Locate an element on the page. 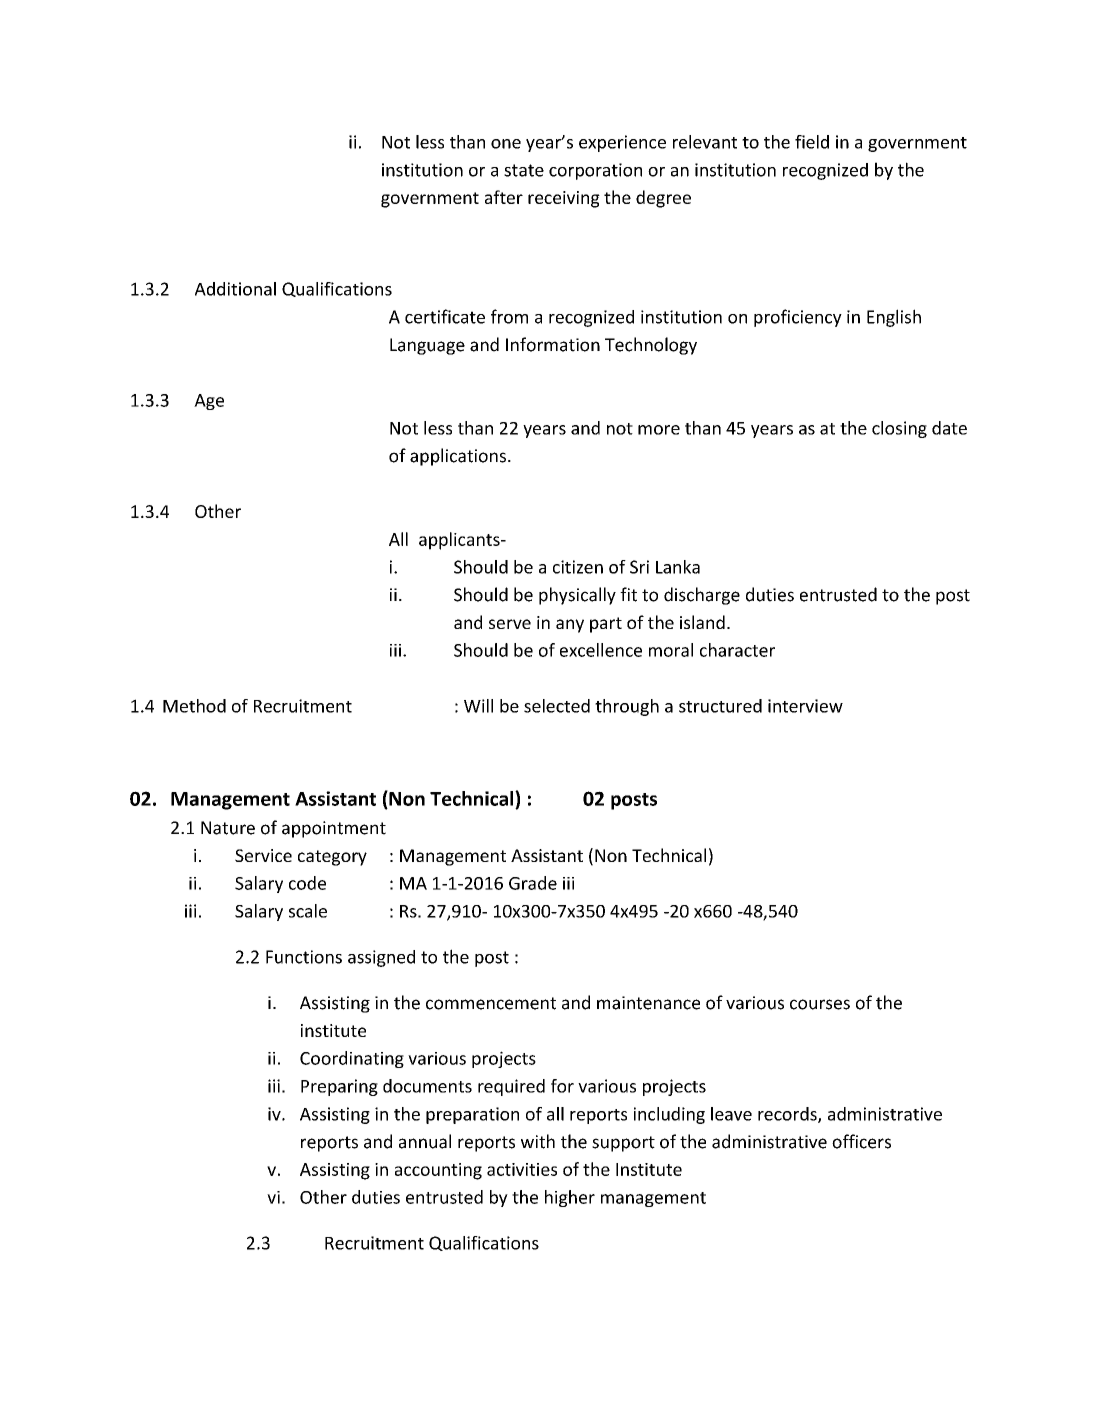 The height and width of the document is (1425, 1101). Additional is located at coordinates (235, 289).
